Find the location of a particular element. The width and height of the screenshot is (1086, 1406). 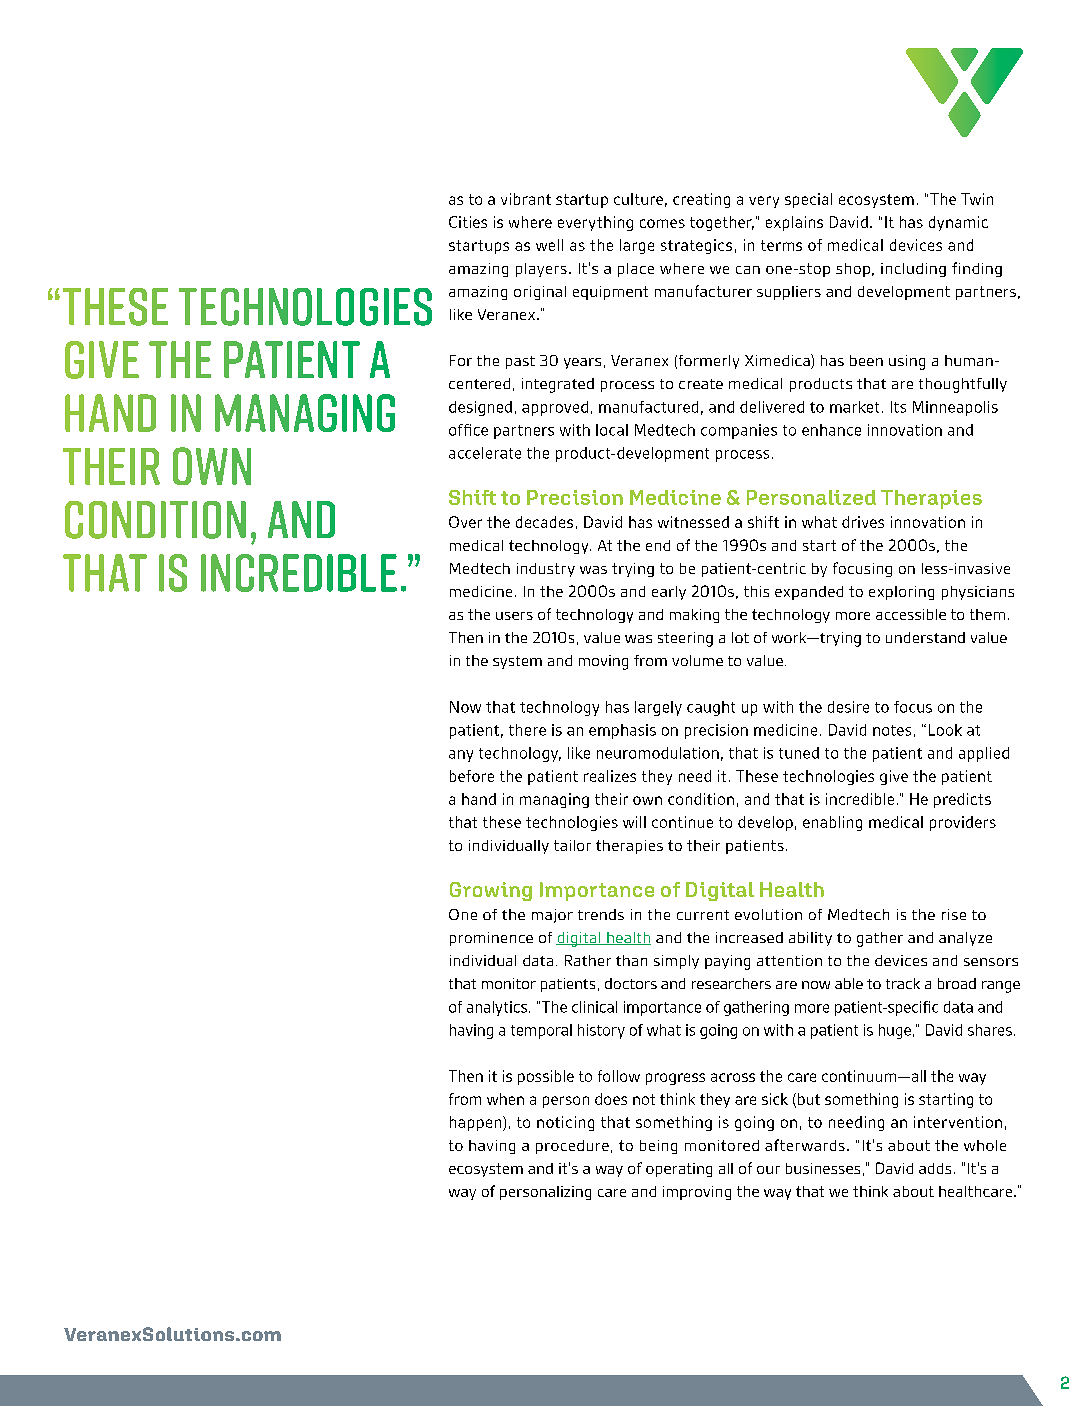

providers is located at coordinates (963, 823).
